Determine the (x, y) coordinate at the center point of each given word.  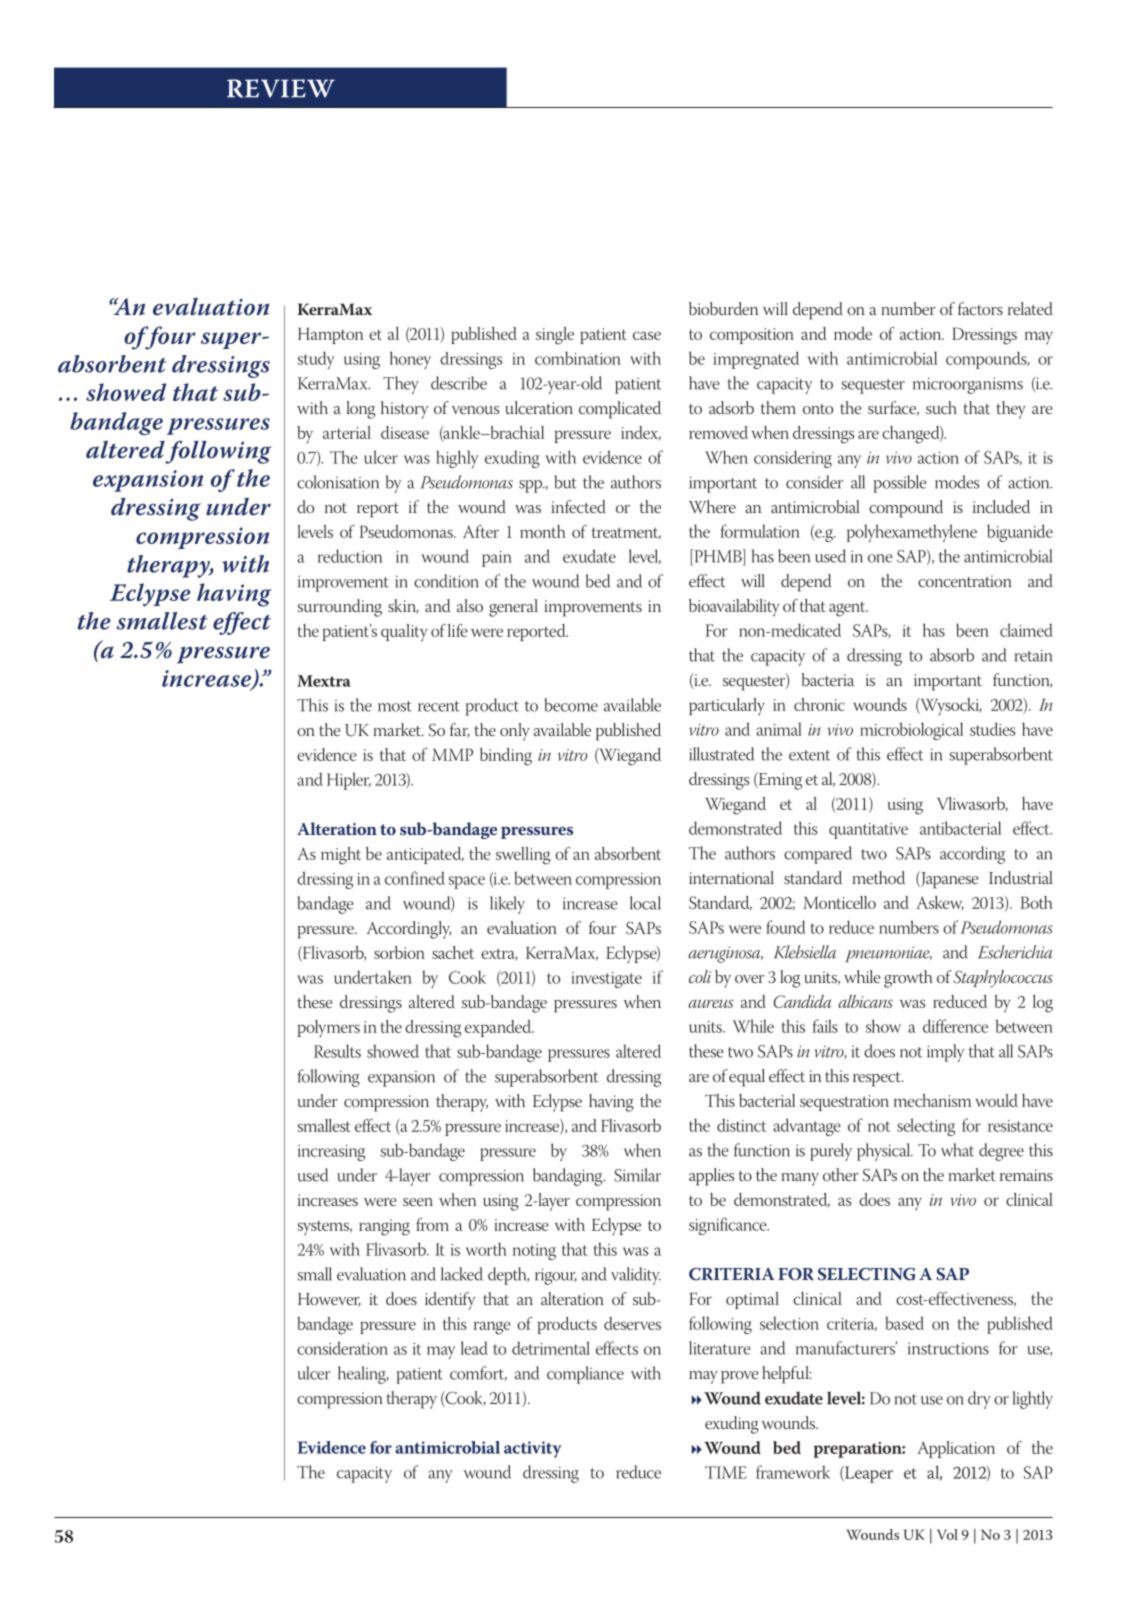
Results (337, 1051)
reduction (350, 556)
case (647, 335)
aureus (711, 1003)
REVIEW (281, 88)
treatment (626, 533)
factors (980, 308)
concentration (965, 581)
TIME (726, 1472)
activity (533, 1449)
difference (955, 1026)
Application (956, 1449)
